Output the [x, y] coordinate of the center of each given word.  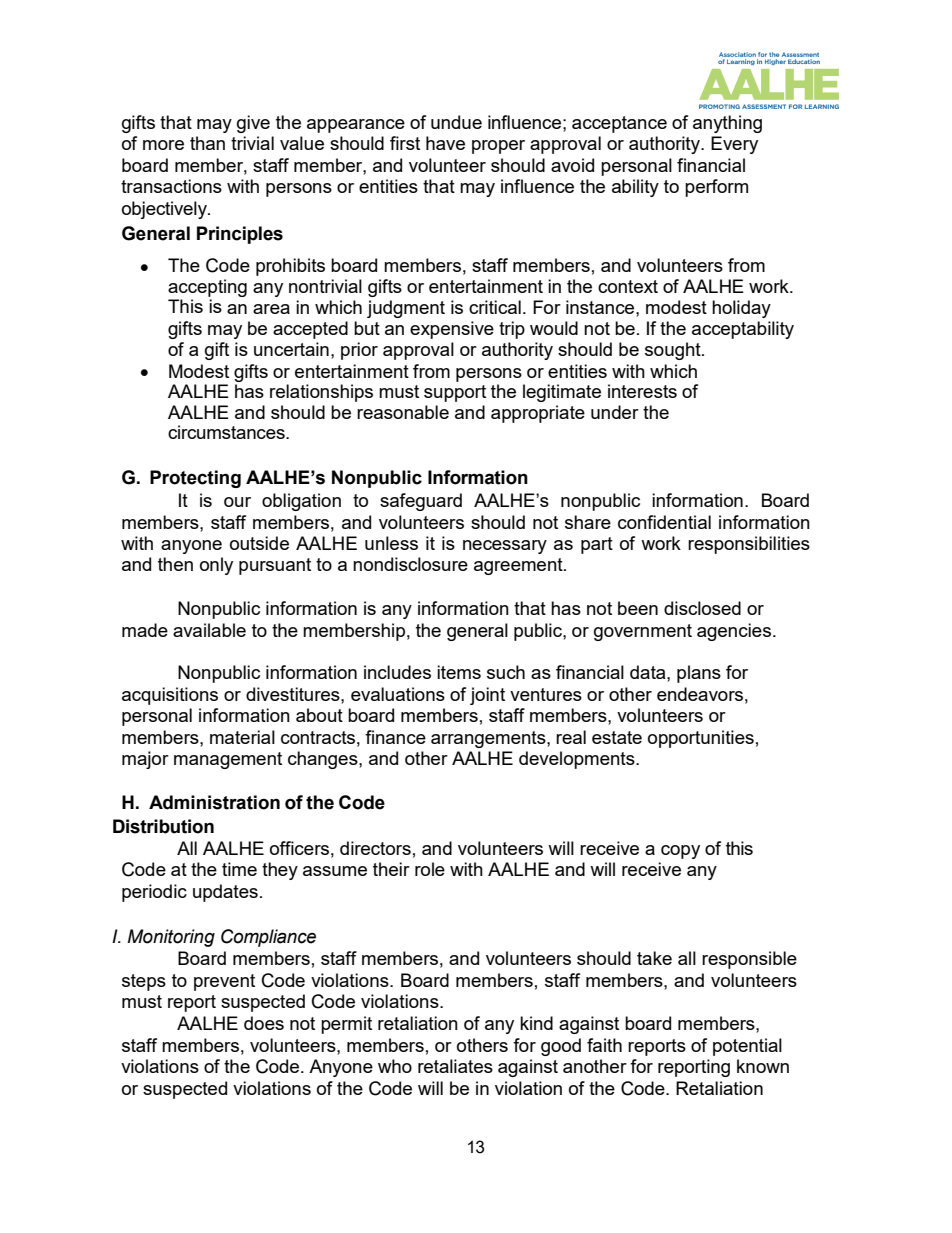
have [445, 143]
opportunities [701, 739]
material [242, 737]
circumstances [227, 432]
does [264, 1023]
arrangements [489, 739]
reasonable [403, 412]
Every [734, 145]
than [207, 143]
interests [642, 391]
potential [747, 1047]
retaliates [455, 1066]
